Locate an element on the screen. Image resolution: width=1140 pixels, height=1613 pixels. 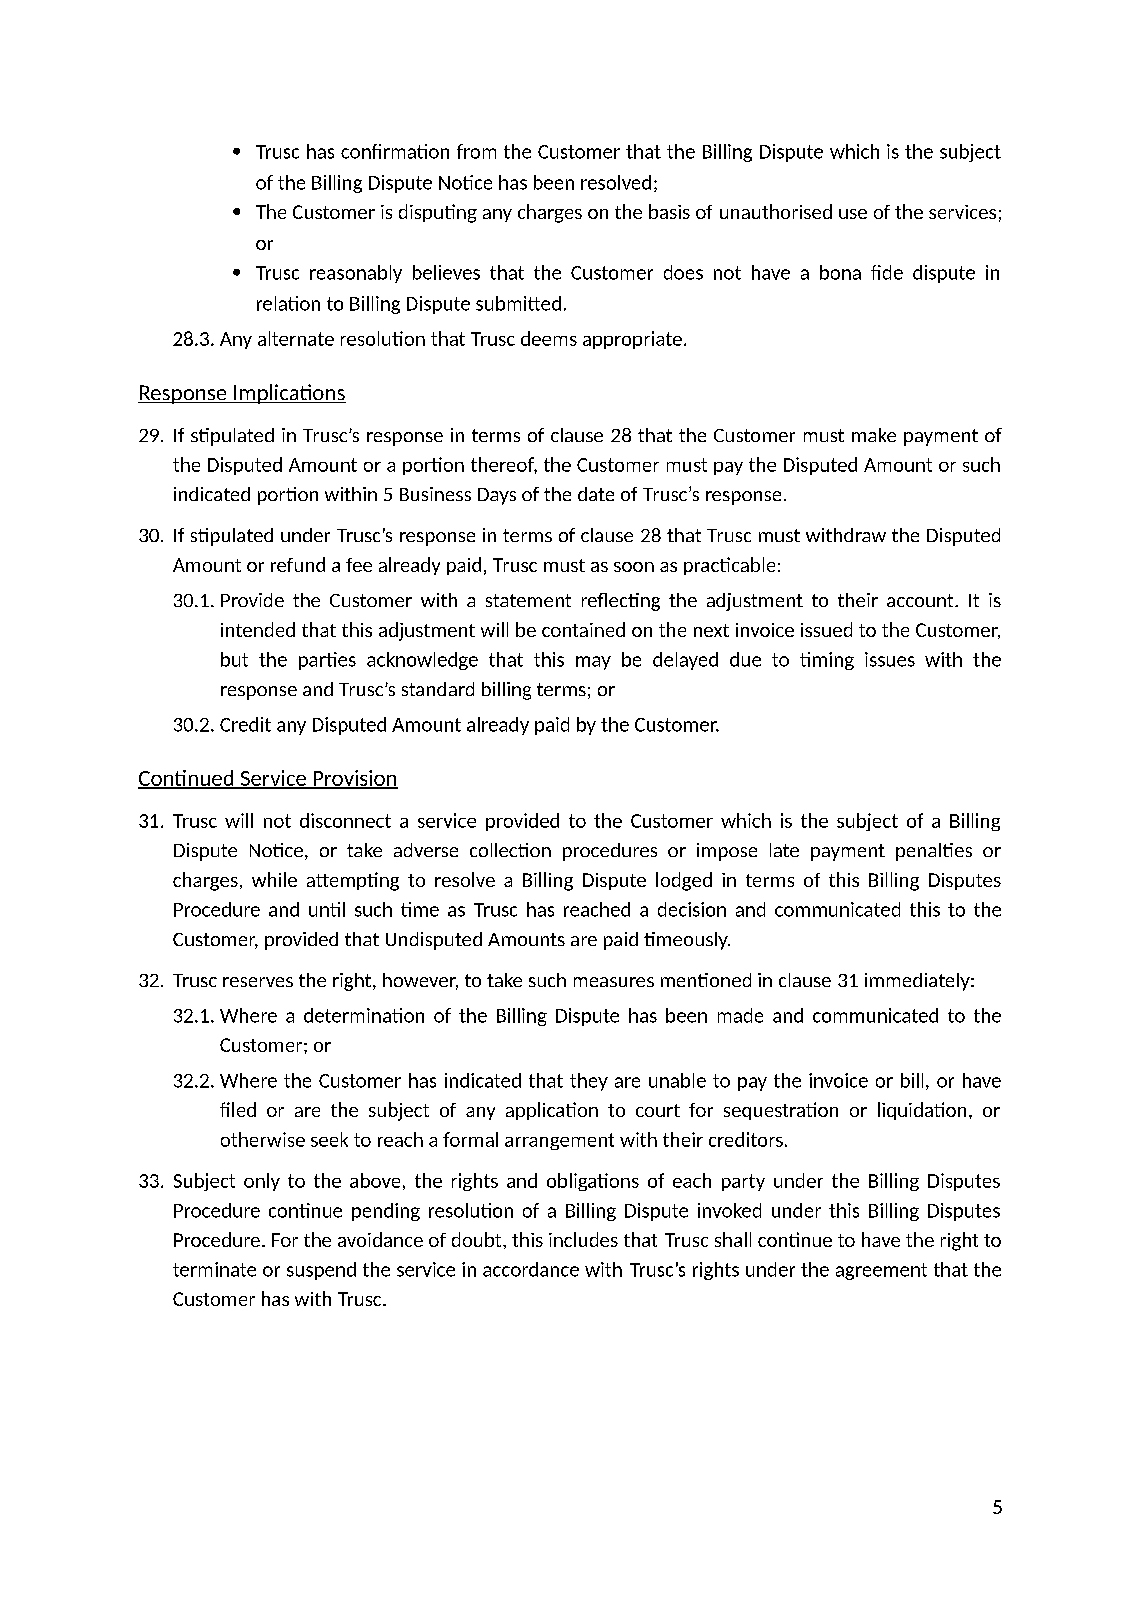
includes is located at coordinates (583, 1239).
